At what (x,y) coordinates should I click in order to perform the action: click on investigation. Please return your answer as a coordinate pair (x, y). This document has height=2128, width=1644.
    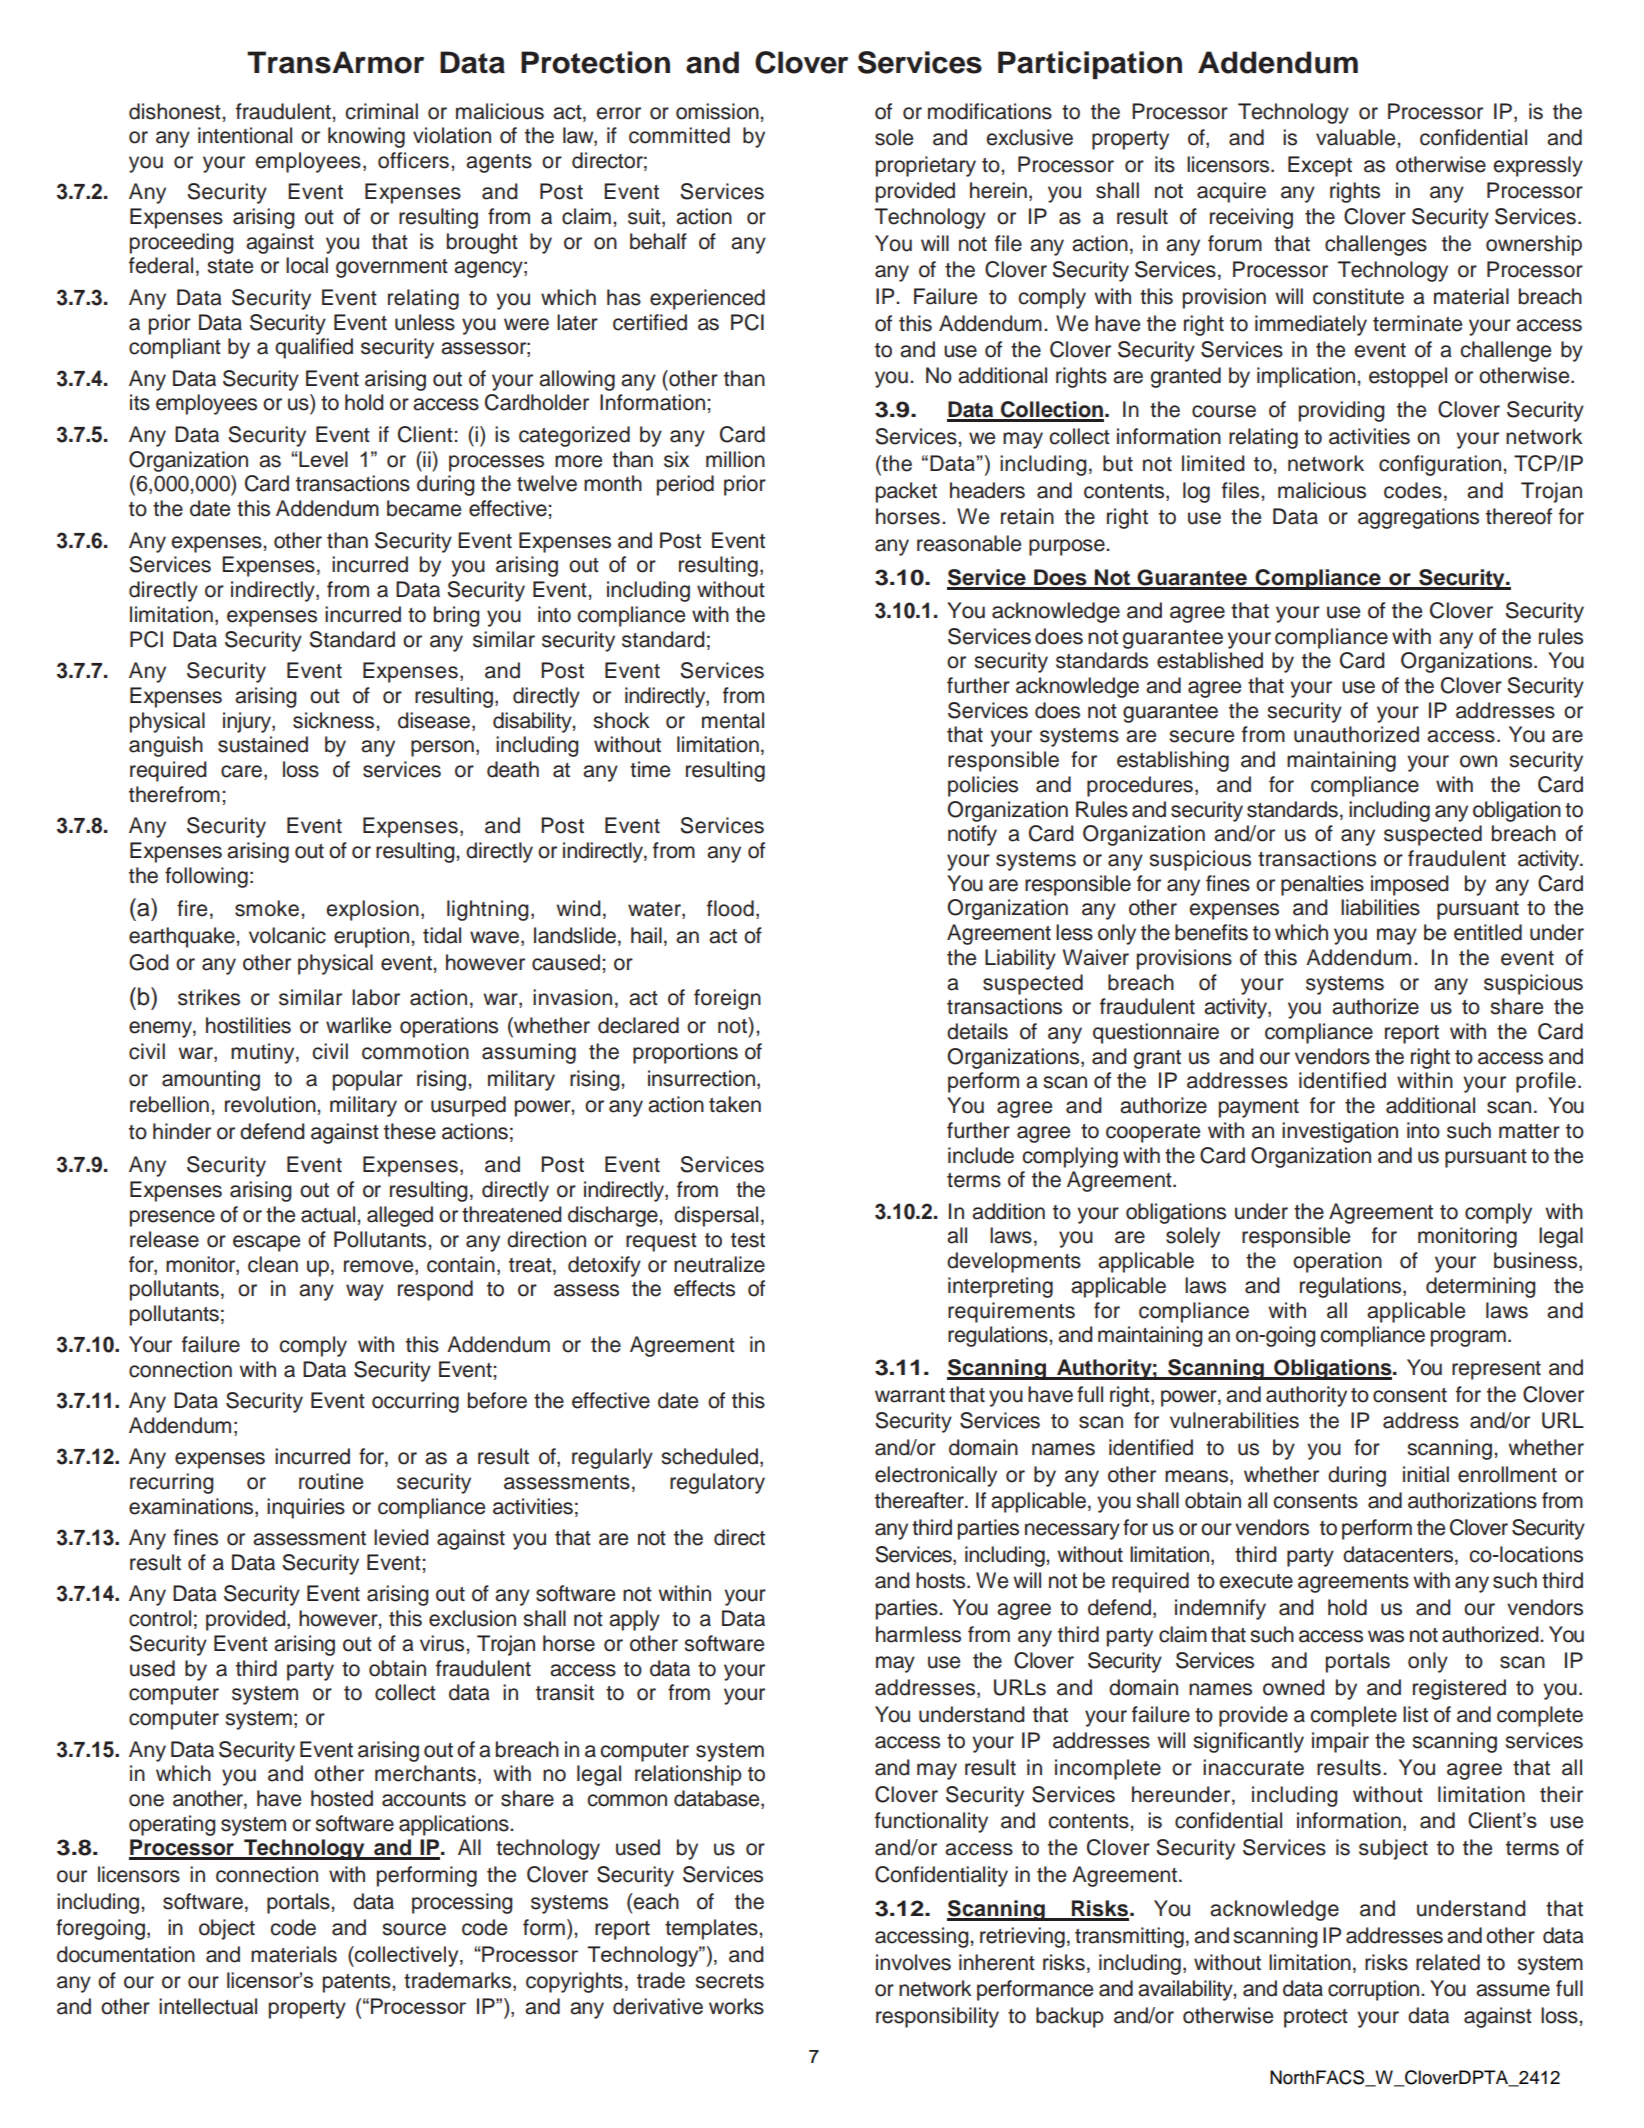
    Looking at the image, I should click on (1340, 1132).
